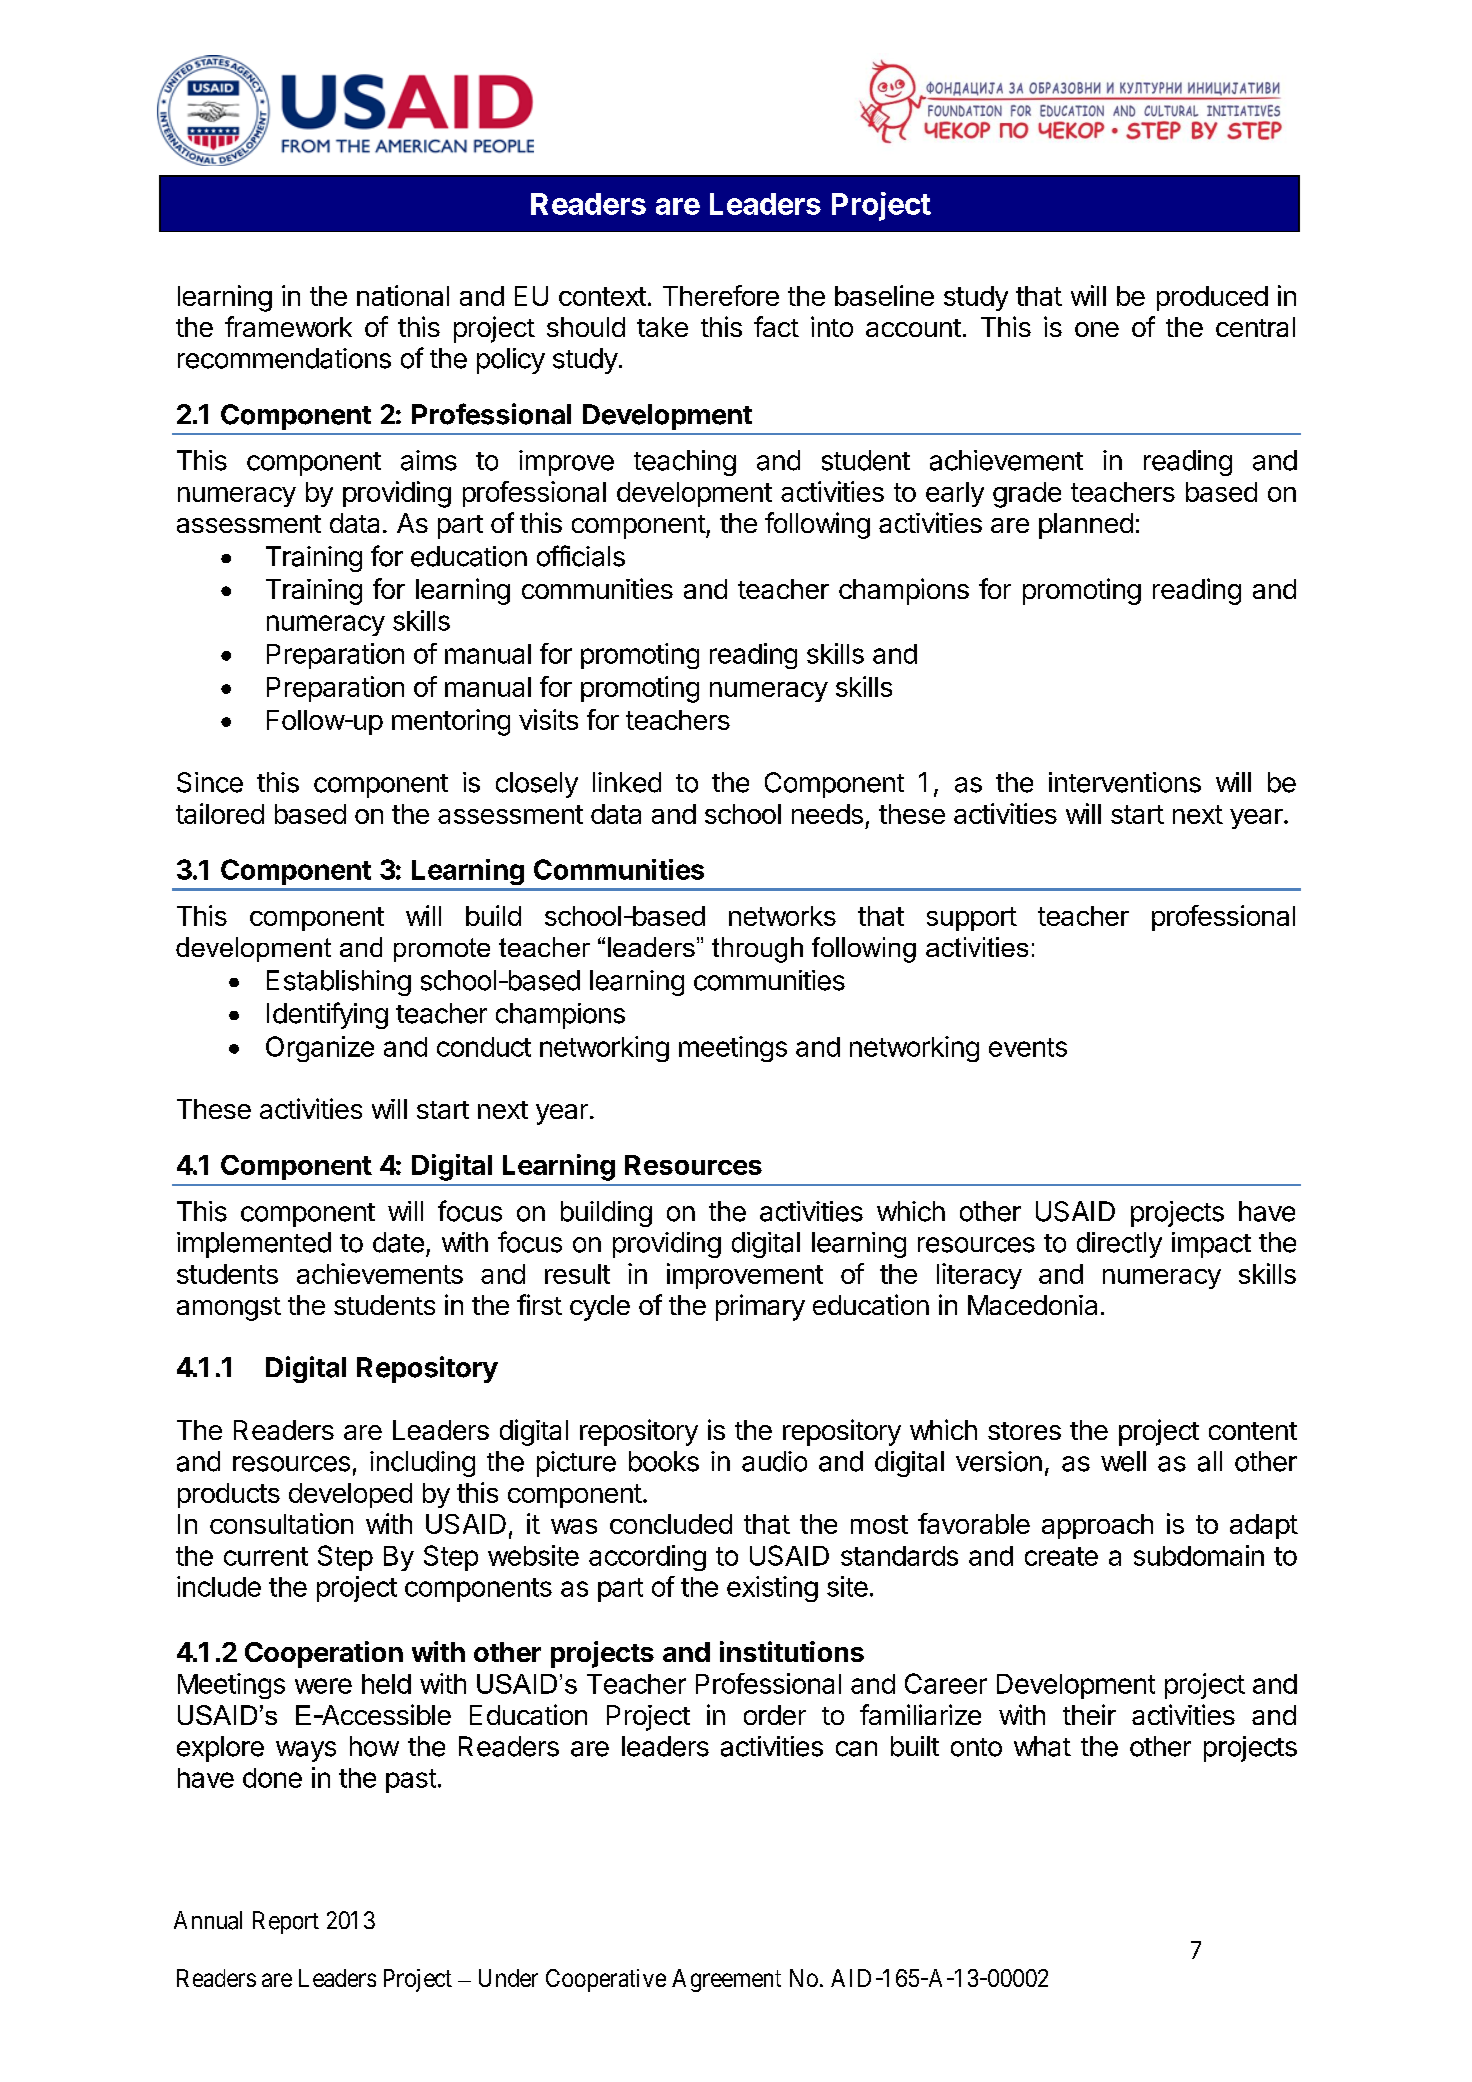 The height and width of the screenshot is (2082, 1472). What do you see at coordinates (671, 1524) in the screenshot?
I see `concluded` at bounding box center [671, 1524].
